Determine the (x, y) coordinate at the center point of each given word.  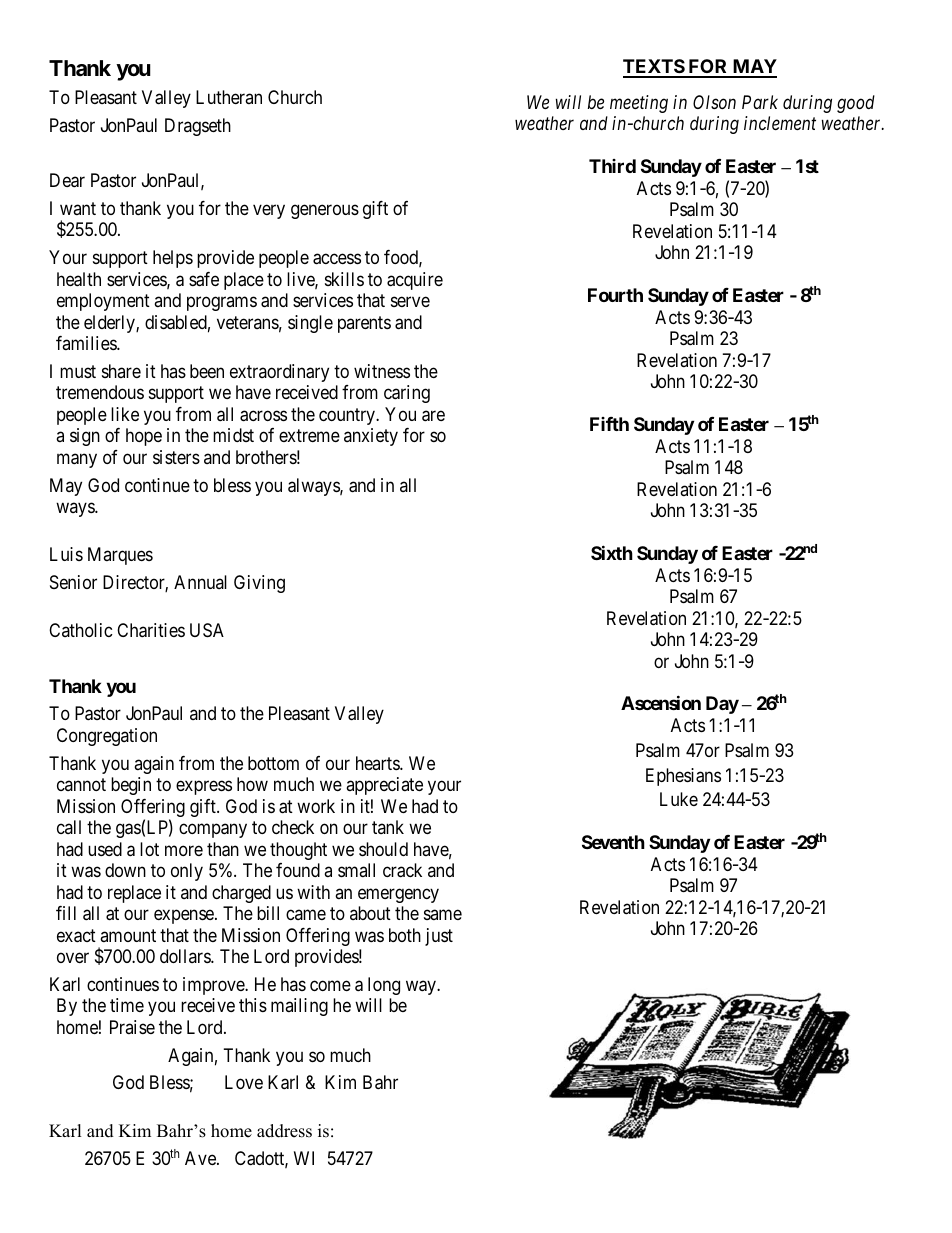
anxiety (371, 437)
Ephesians (683, 777)
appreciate (384, 786)
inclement (780, 123)
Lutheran (229, 97)
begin (131, 786)
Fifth (609, 424)
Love (244, 1082)
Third (612, 166)
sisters (176, 457)
